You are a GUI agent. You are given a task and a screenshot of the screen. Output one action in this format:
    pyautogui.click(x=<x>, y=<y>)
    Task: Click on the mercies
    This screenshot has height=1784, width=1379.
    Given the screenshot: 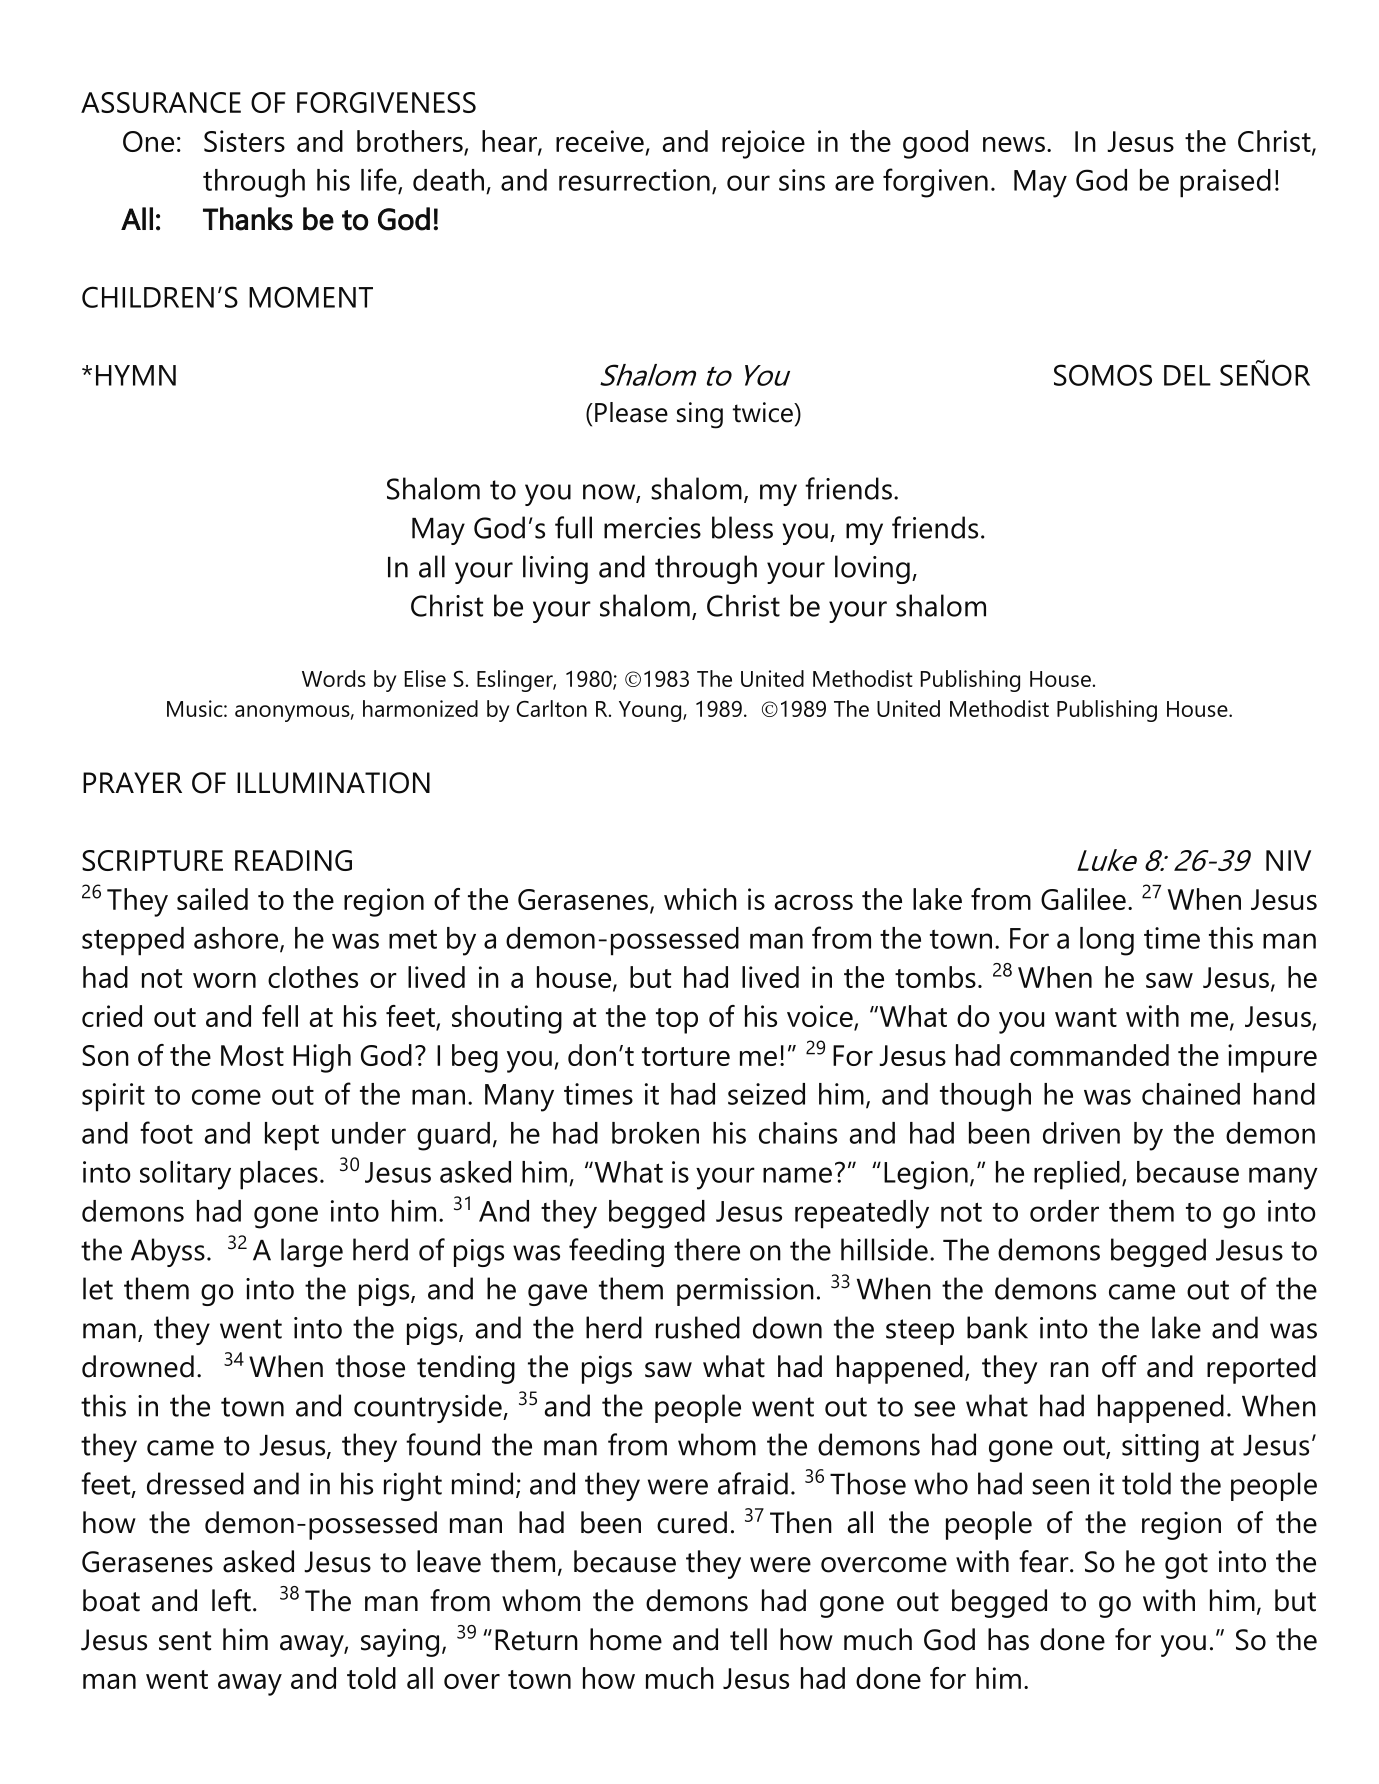 What is the action you would take?
    pyautogui.click(x=652, y=528)
